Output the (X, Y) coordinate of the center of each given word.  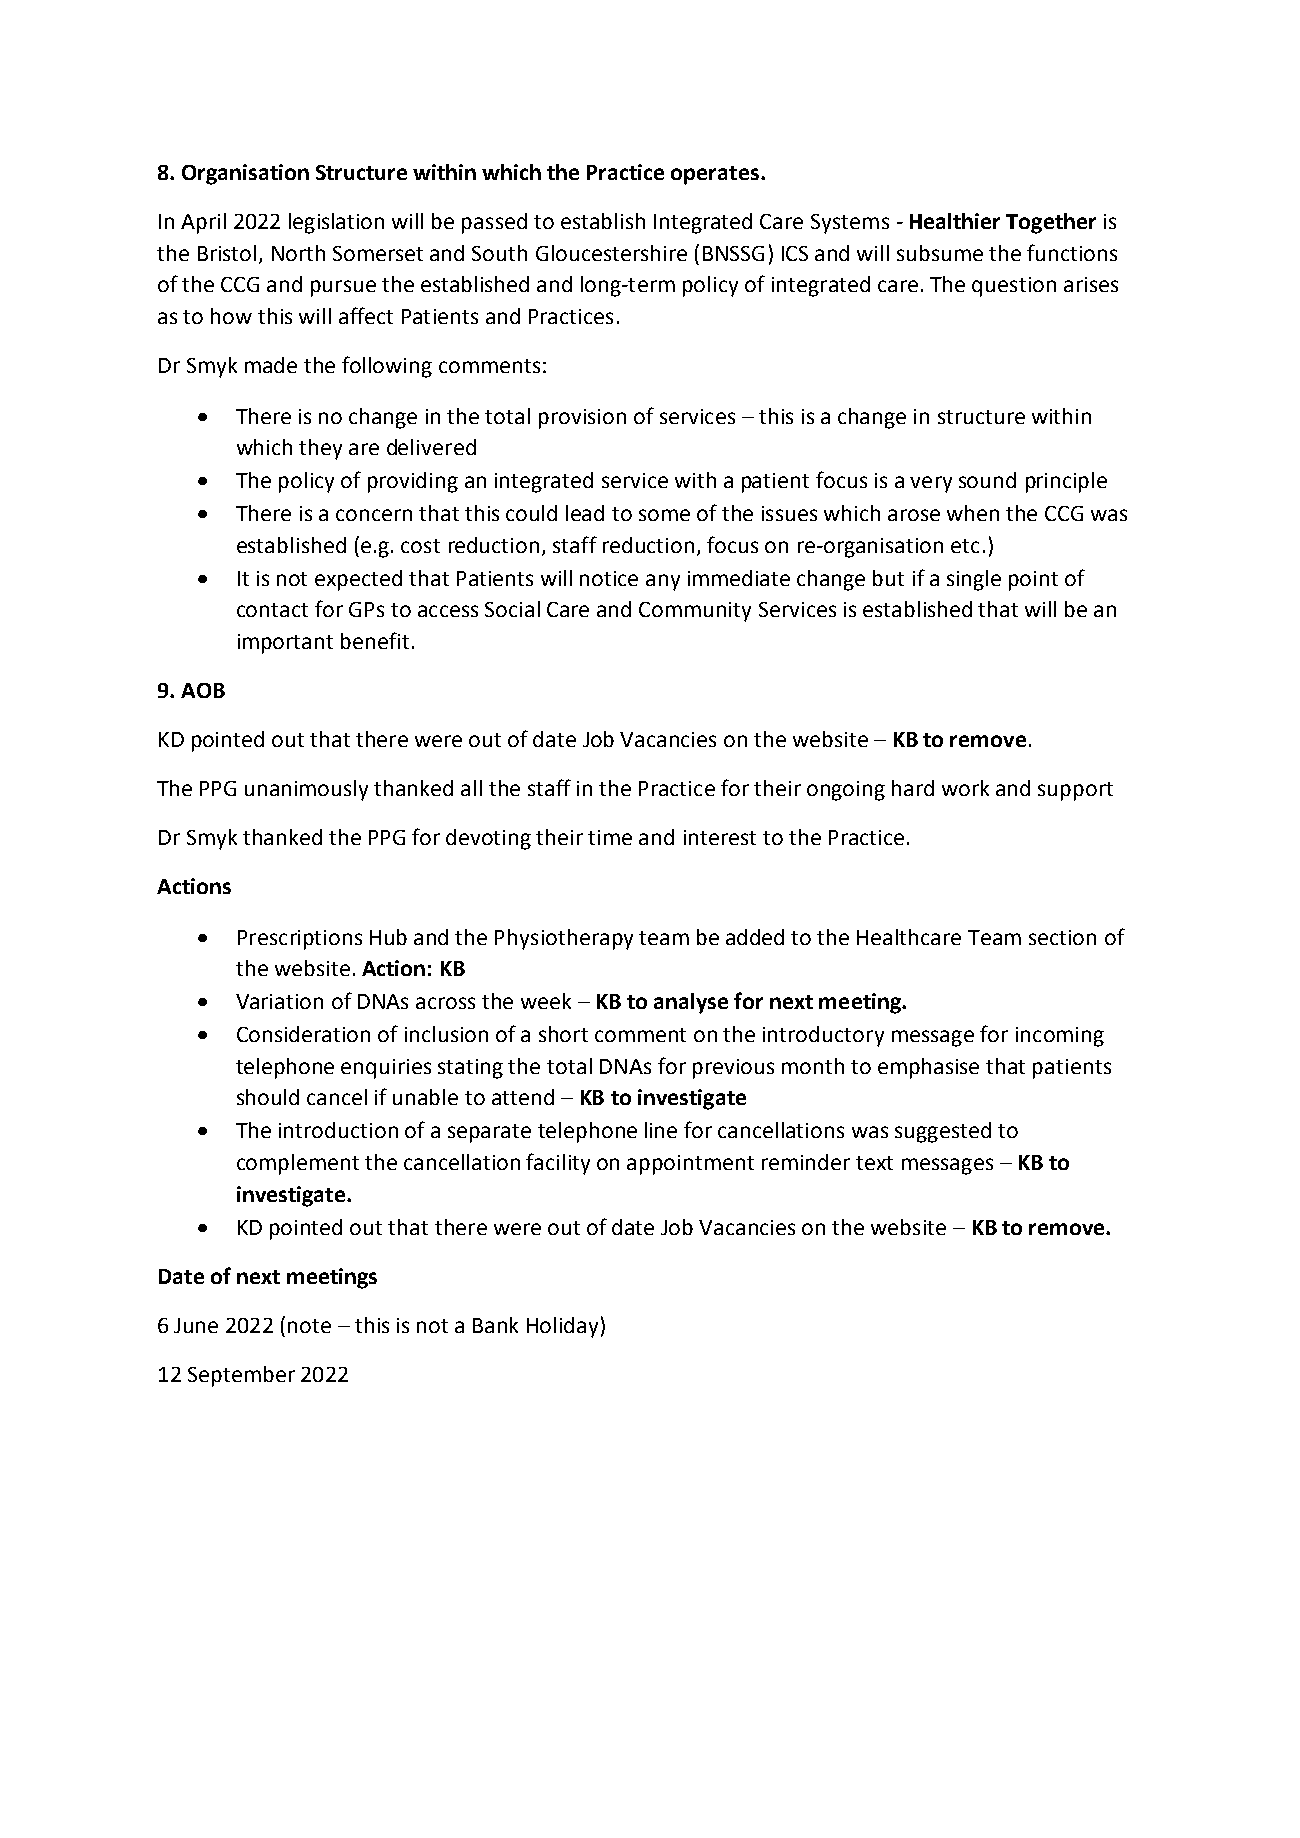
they (320, 449)
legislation (336, 223)
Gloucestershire (611, 253)
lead (585, 513)
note (309, 1326)
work (965, 788)
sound (987, 480)
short (563, 1034)
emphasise (928, 1068)
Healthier (955, 221)
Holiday (562, 1327)
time (610, 837)
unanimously (306, 790)
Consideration (303, 1034)
